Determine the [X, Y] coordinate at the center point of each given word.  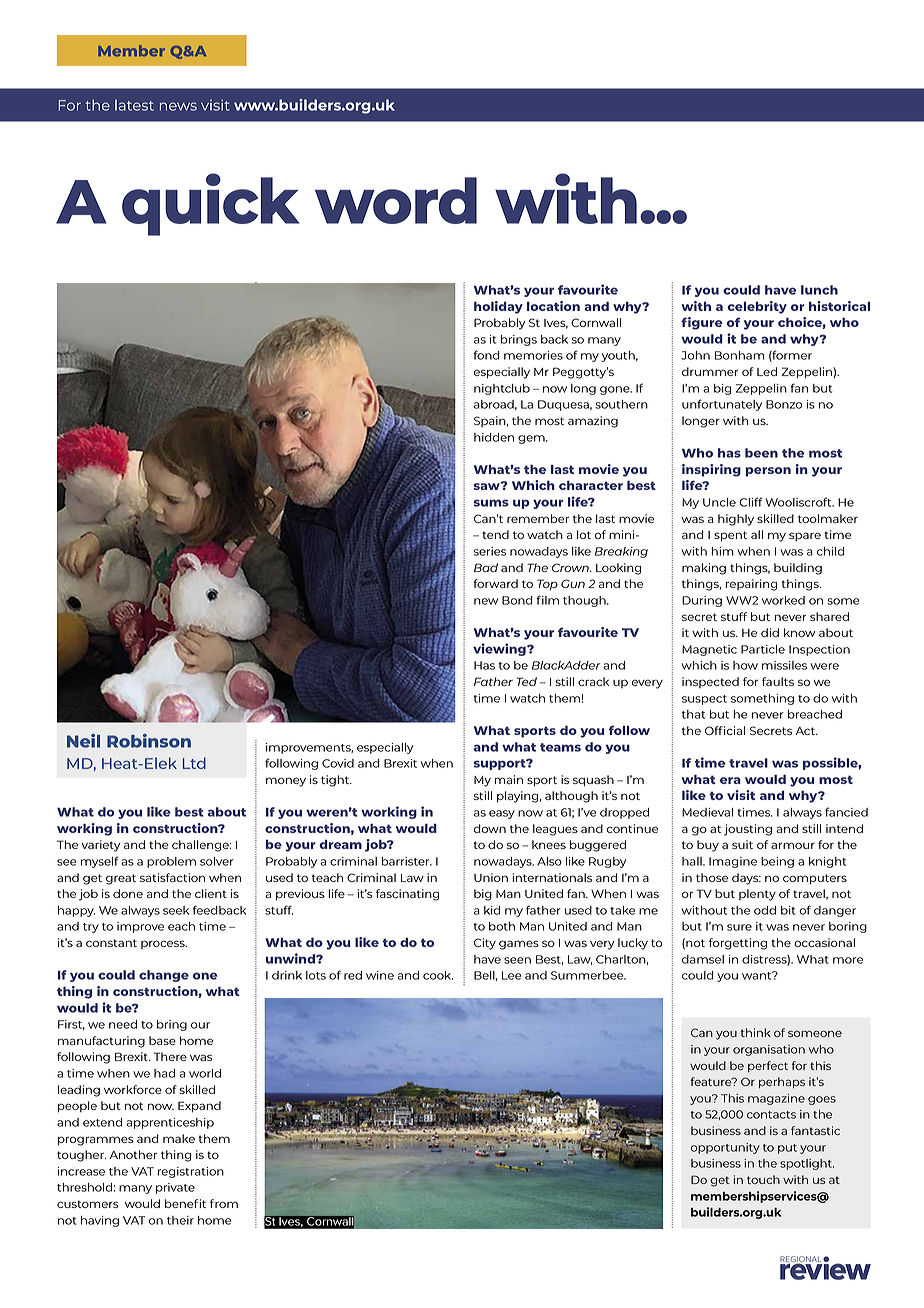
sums [491, 503]
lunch [819, 290]
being [777, 862]
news [178, 106]
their [180, 1220]
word [396, 200]
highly [736, 520]
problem [171, 862]
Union [491, 877]
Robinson [149, 741]
